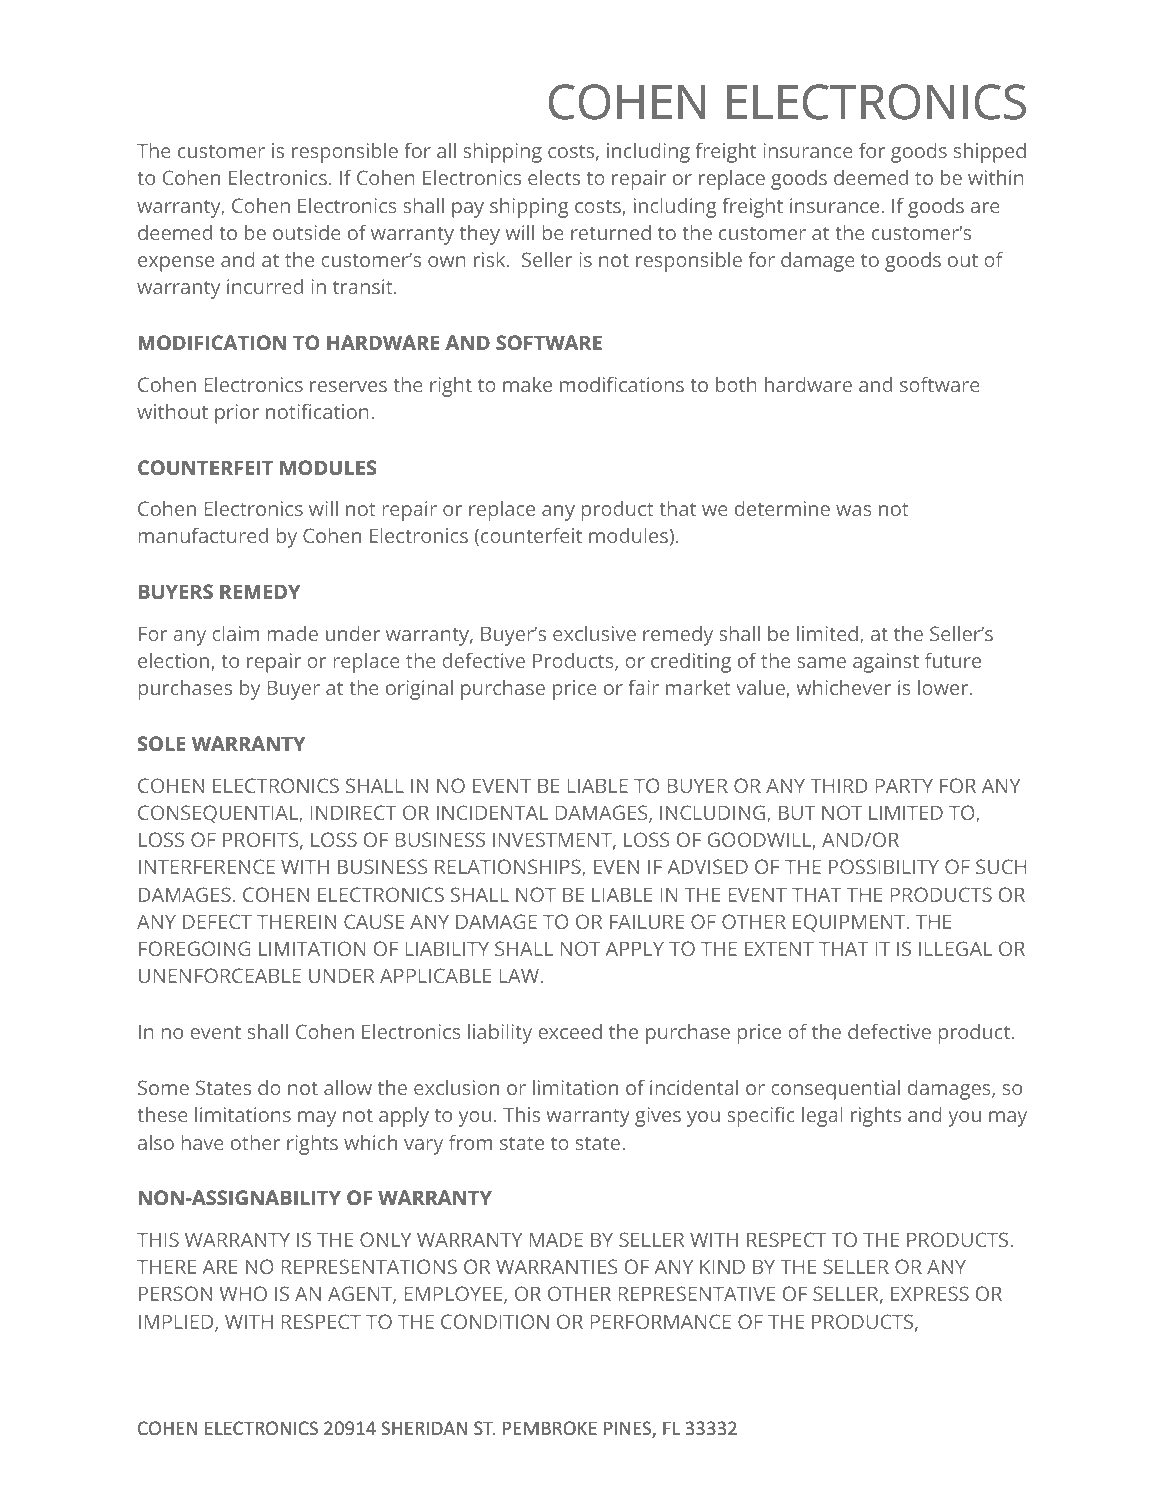  I want to click on PARTY, so click(904, 786).
